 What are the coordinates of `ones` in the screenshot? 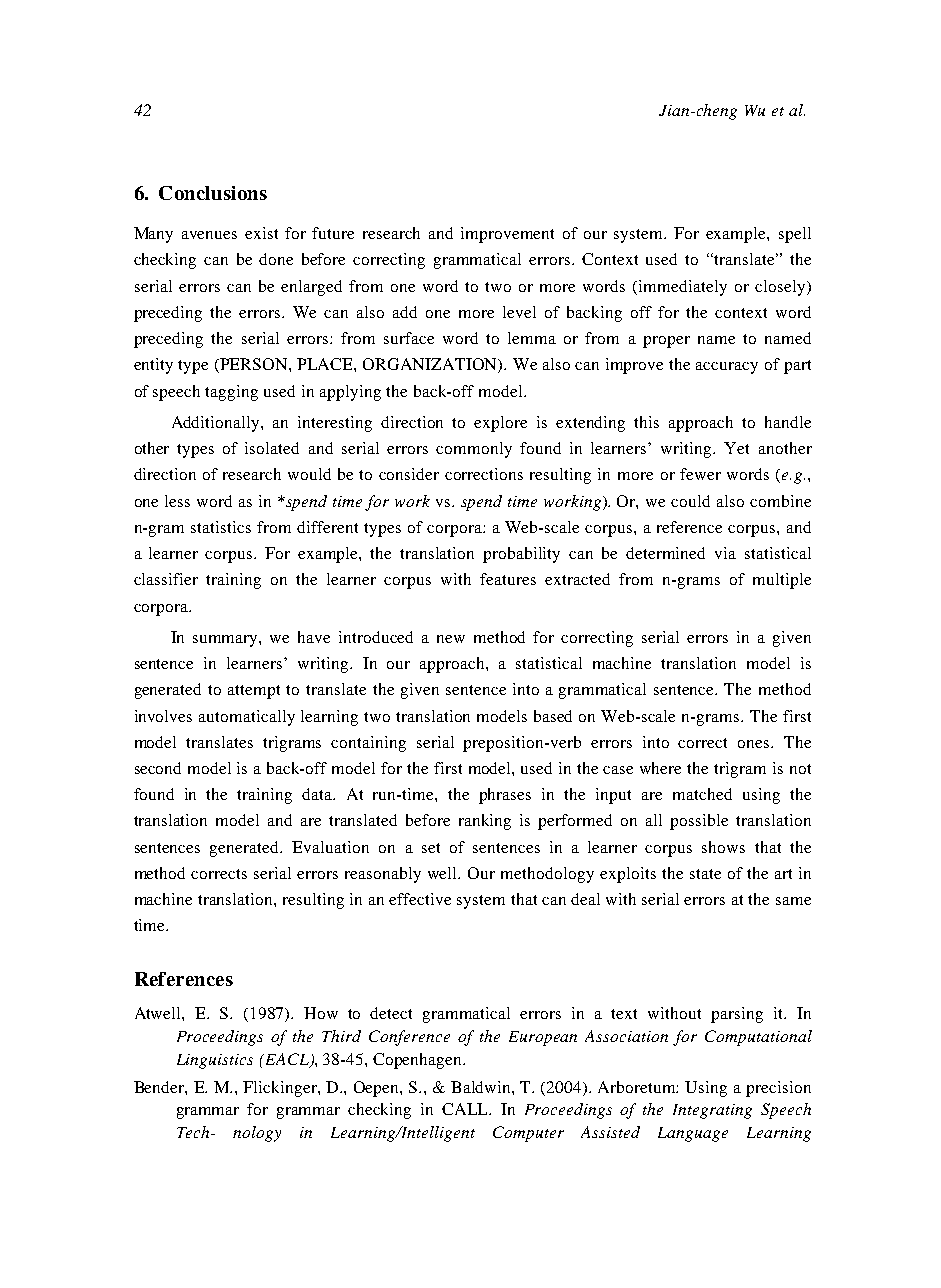 It's located at (755, 744).
